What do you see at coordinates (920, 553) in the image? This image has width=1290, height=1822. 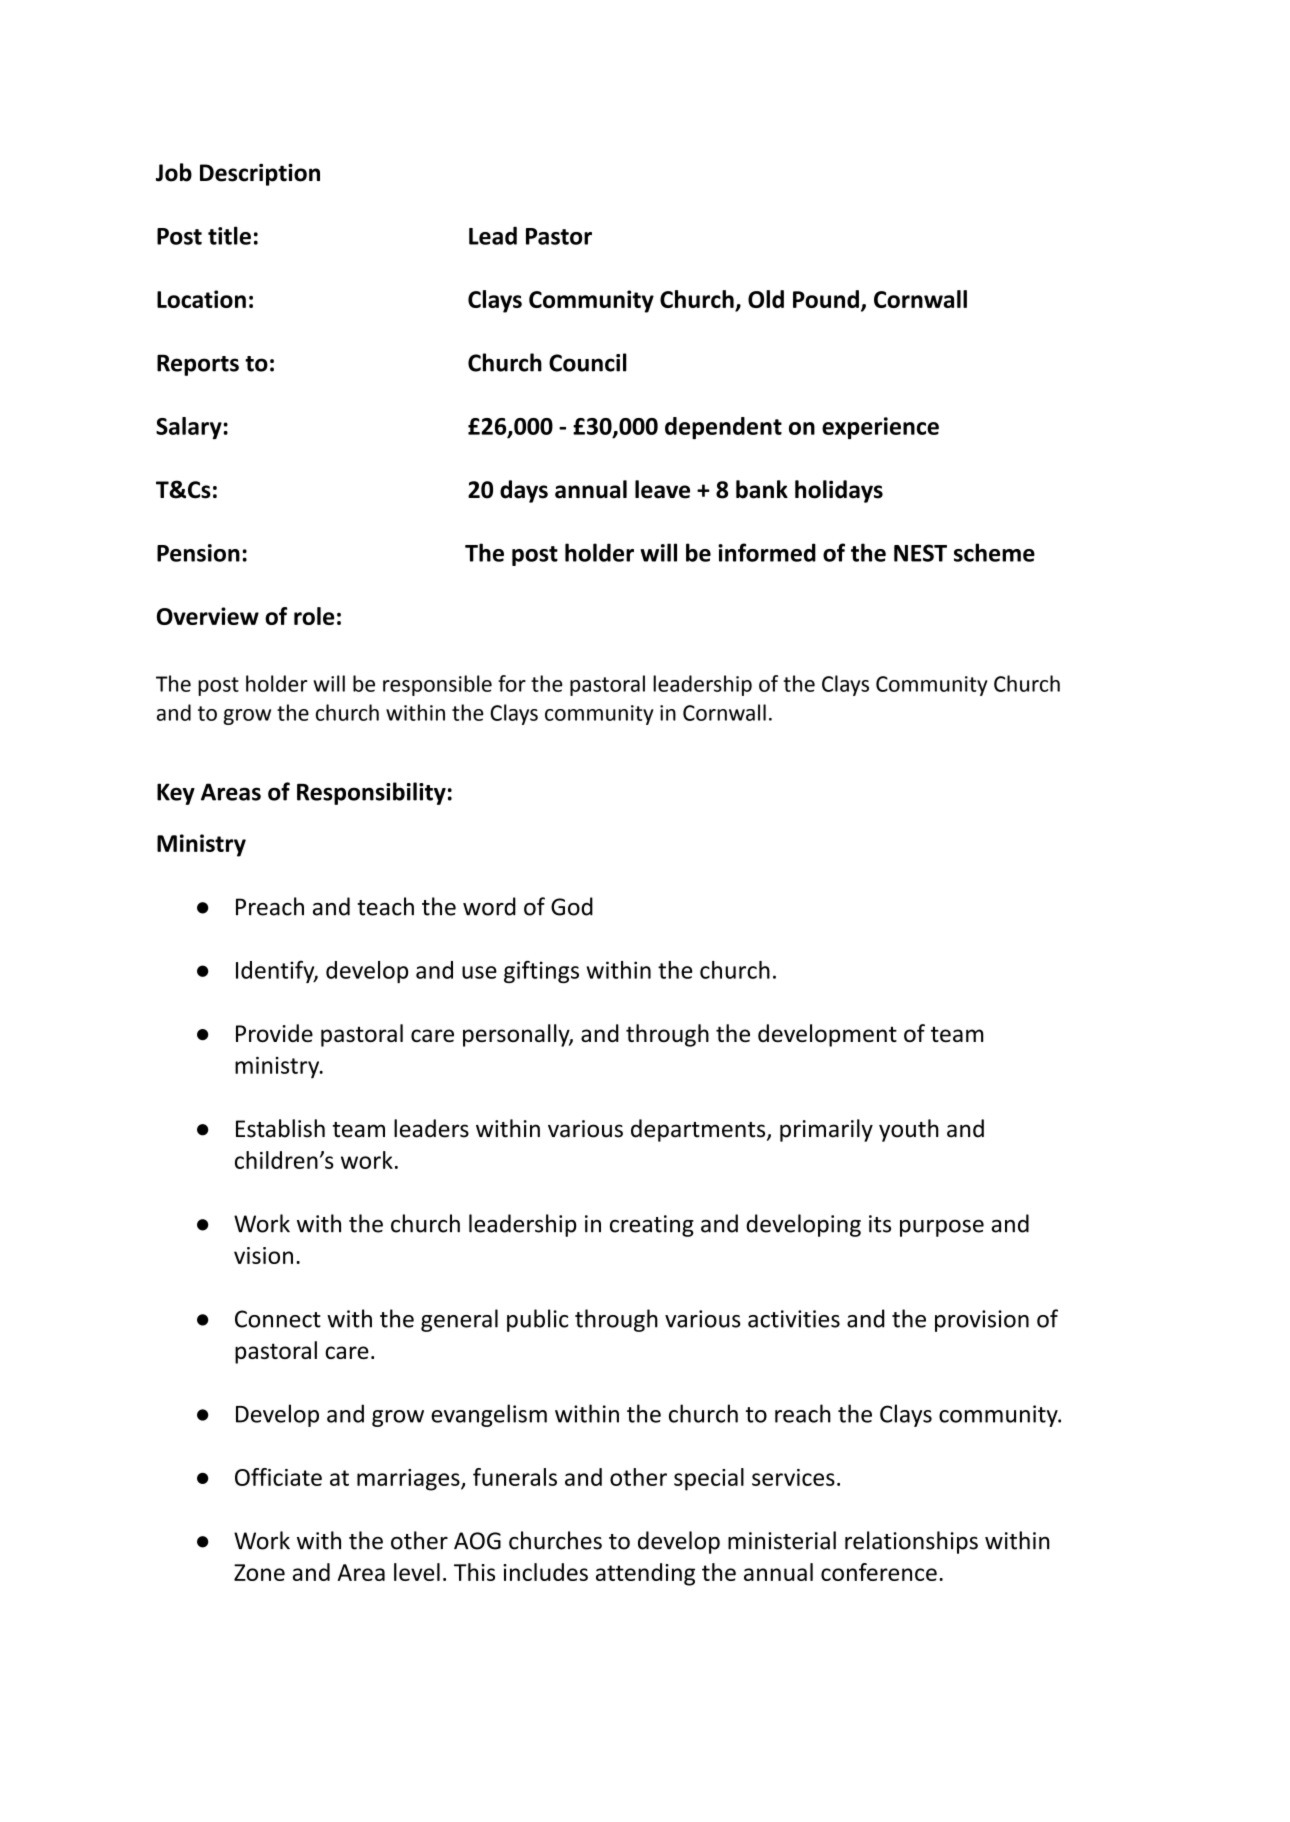 I see `NEST` at bounding box center [920, 553].
